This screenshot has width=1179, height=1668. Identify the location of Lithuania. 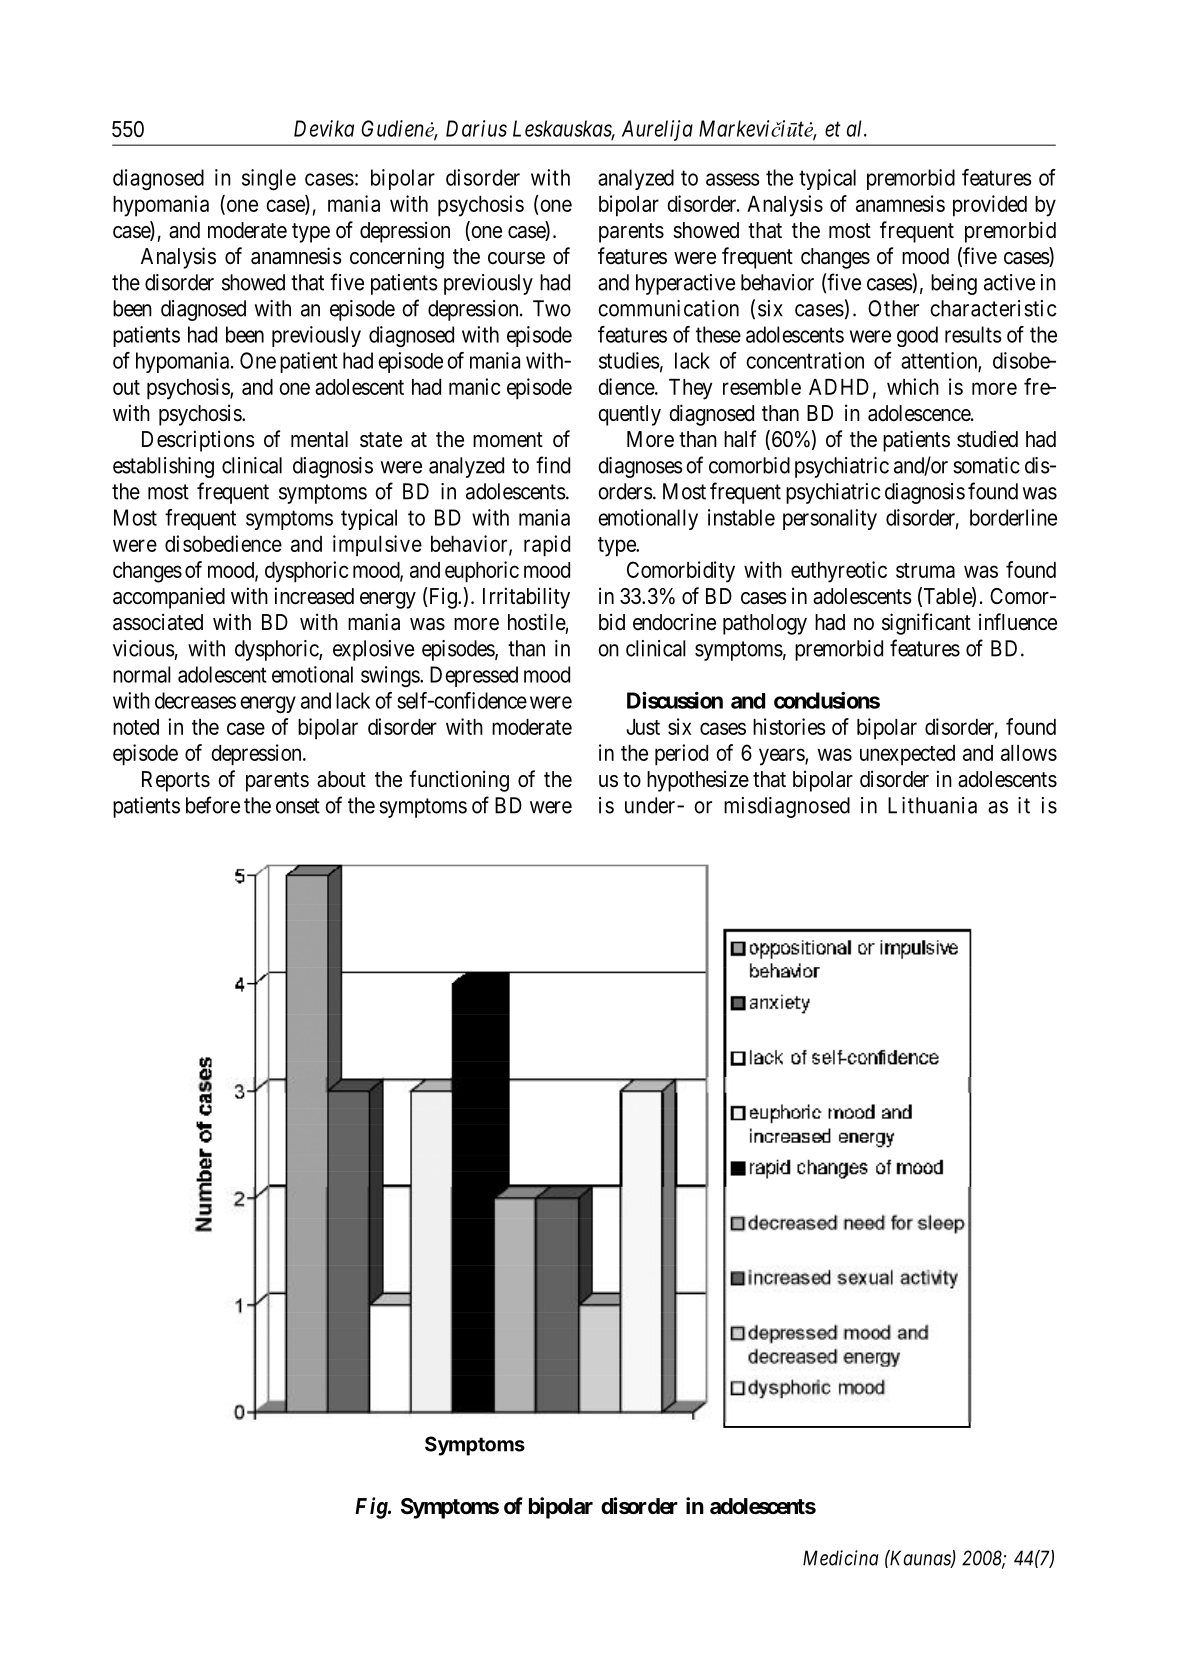
(932, 805).
